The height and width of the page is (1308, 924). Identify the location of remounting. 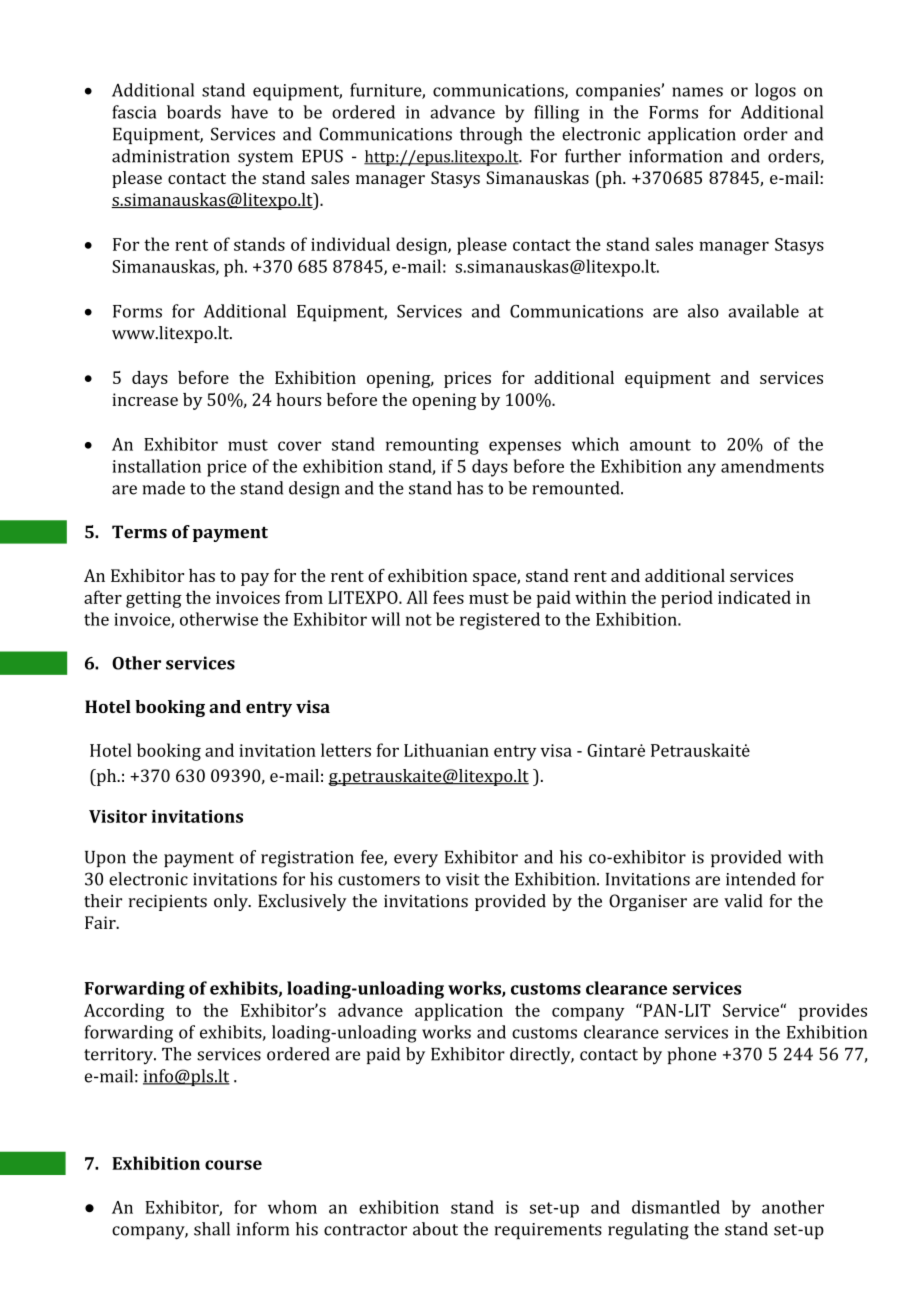
(432, 446).
